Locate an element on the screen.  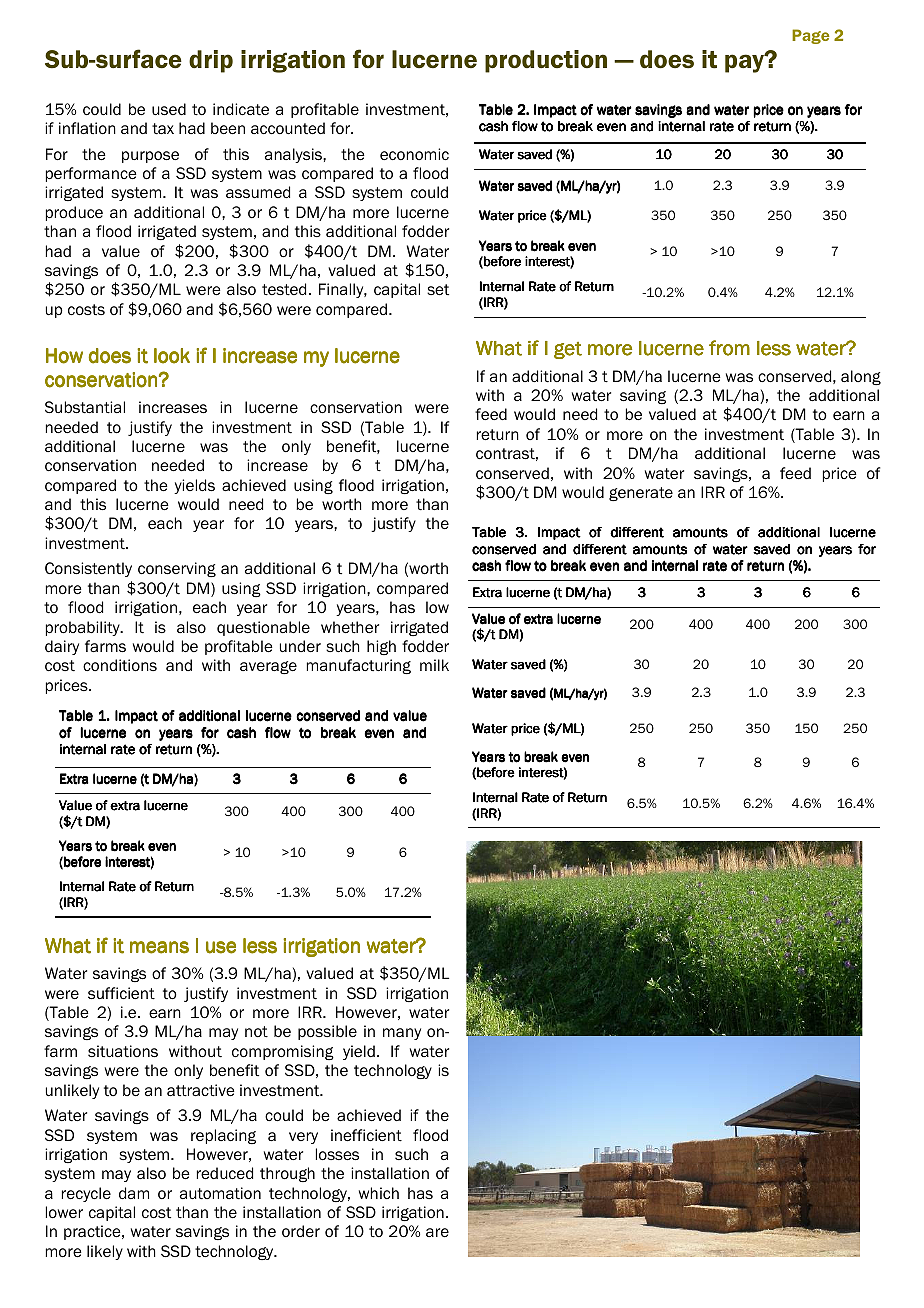
production is located at coordinates (546, 61).
